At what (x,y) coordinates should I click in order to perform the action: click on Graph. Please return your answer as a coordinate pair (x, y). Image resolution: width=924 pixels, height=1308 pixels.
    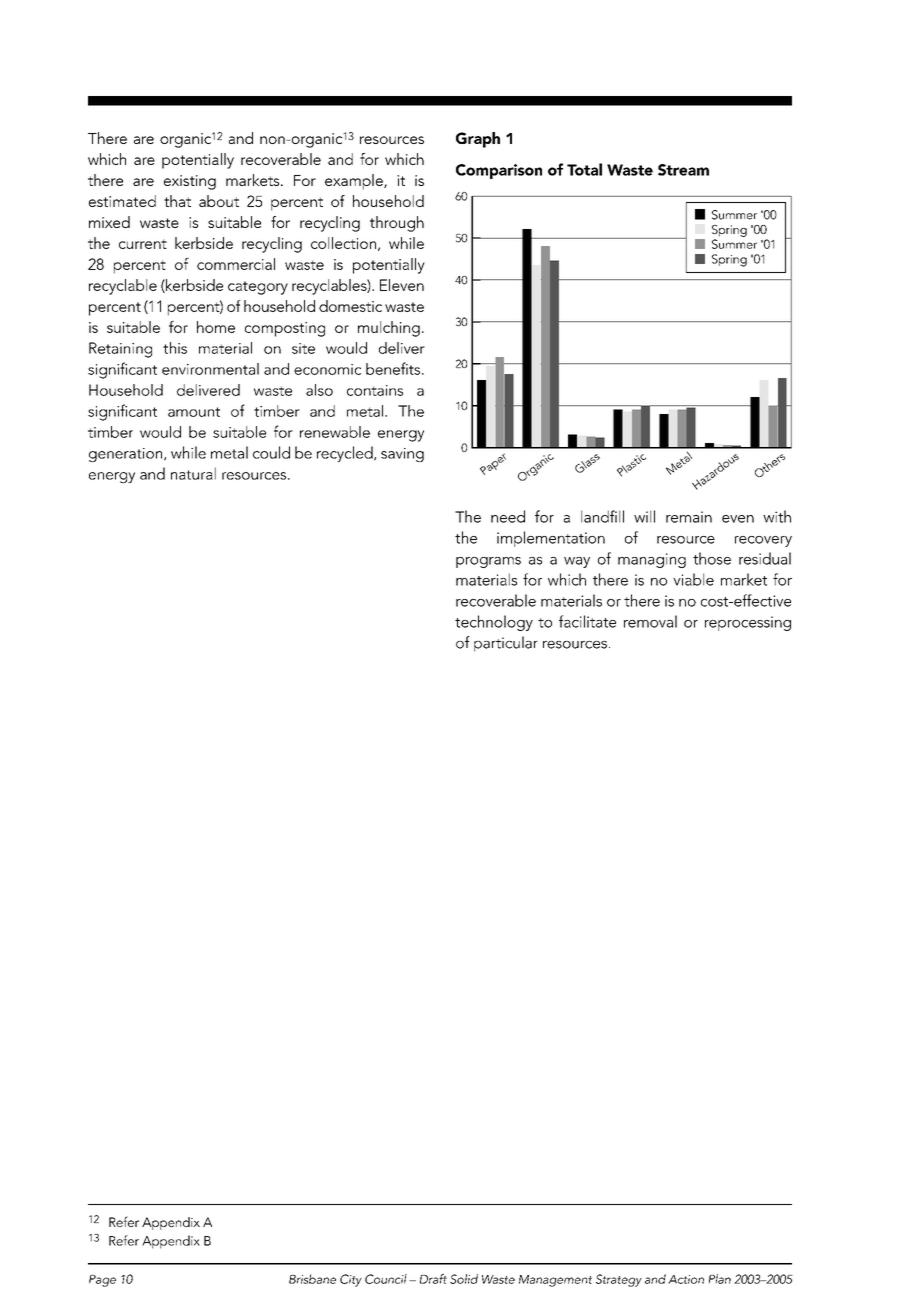
    Looking at the image, I should click on (478, 140).
